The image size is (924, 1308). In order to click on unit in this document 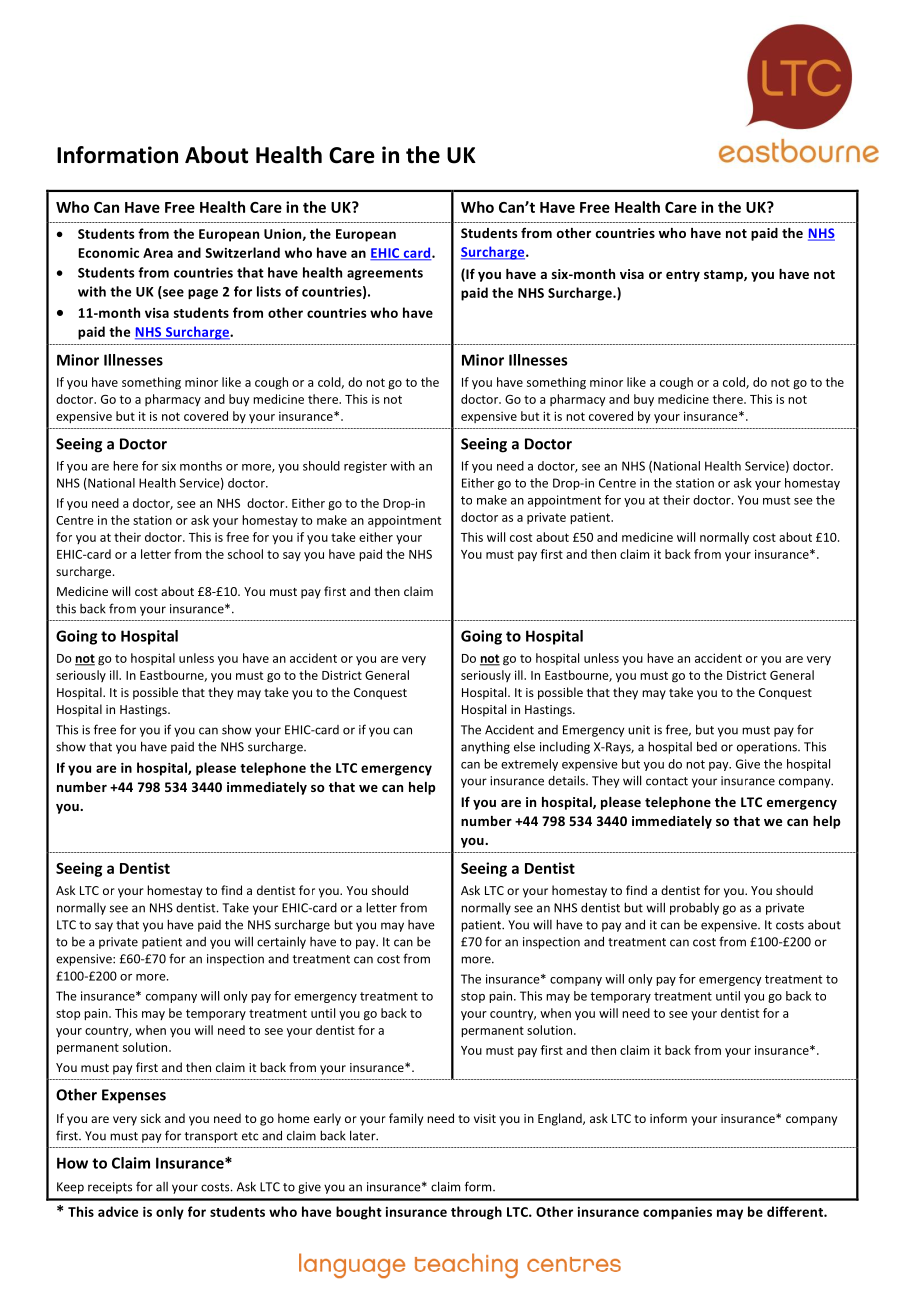, I will do `click(639, 730)`.
